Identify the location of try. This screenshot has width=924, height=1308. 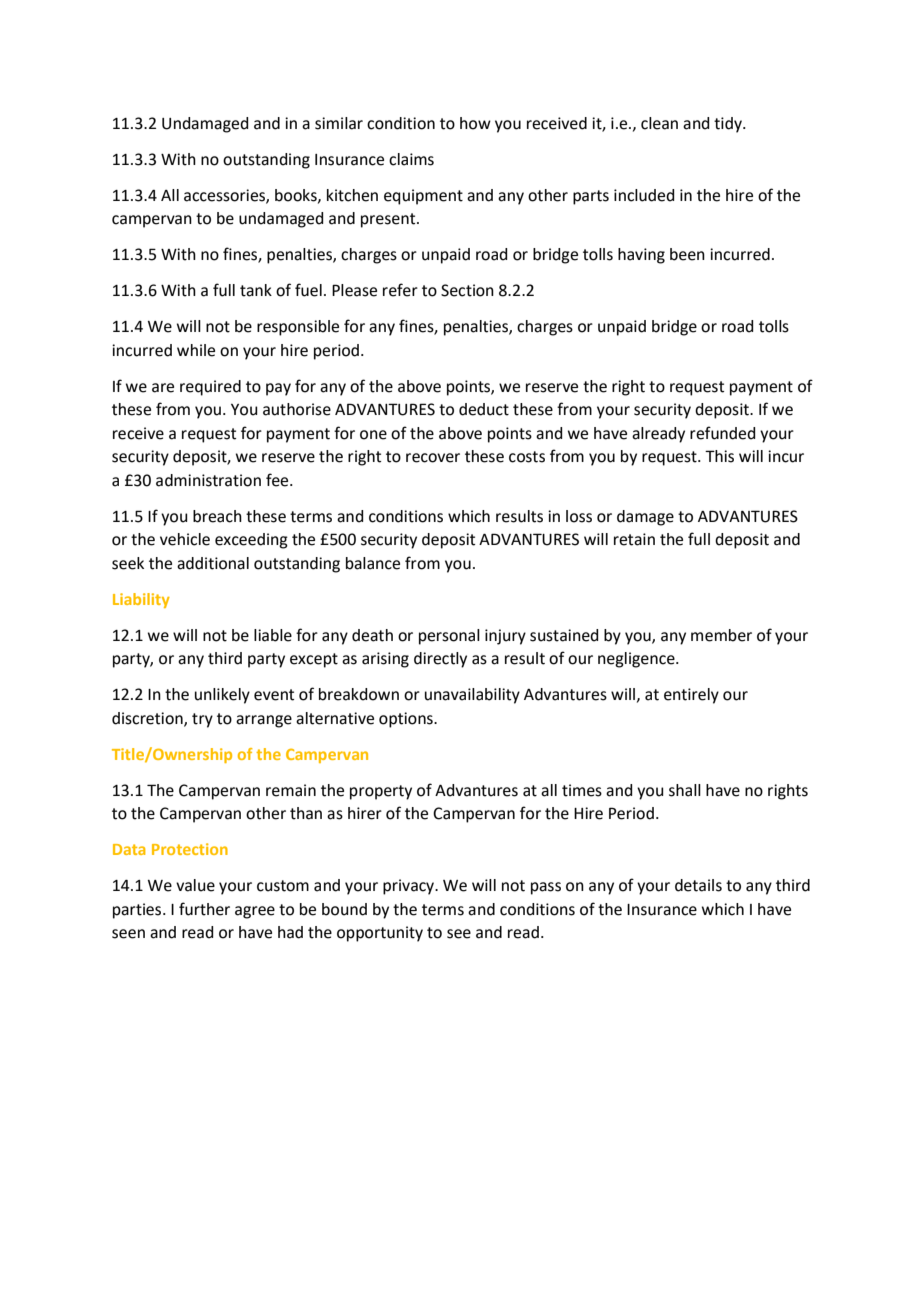
(202, 720).
